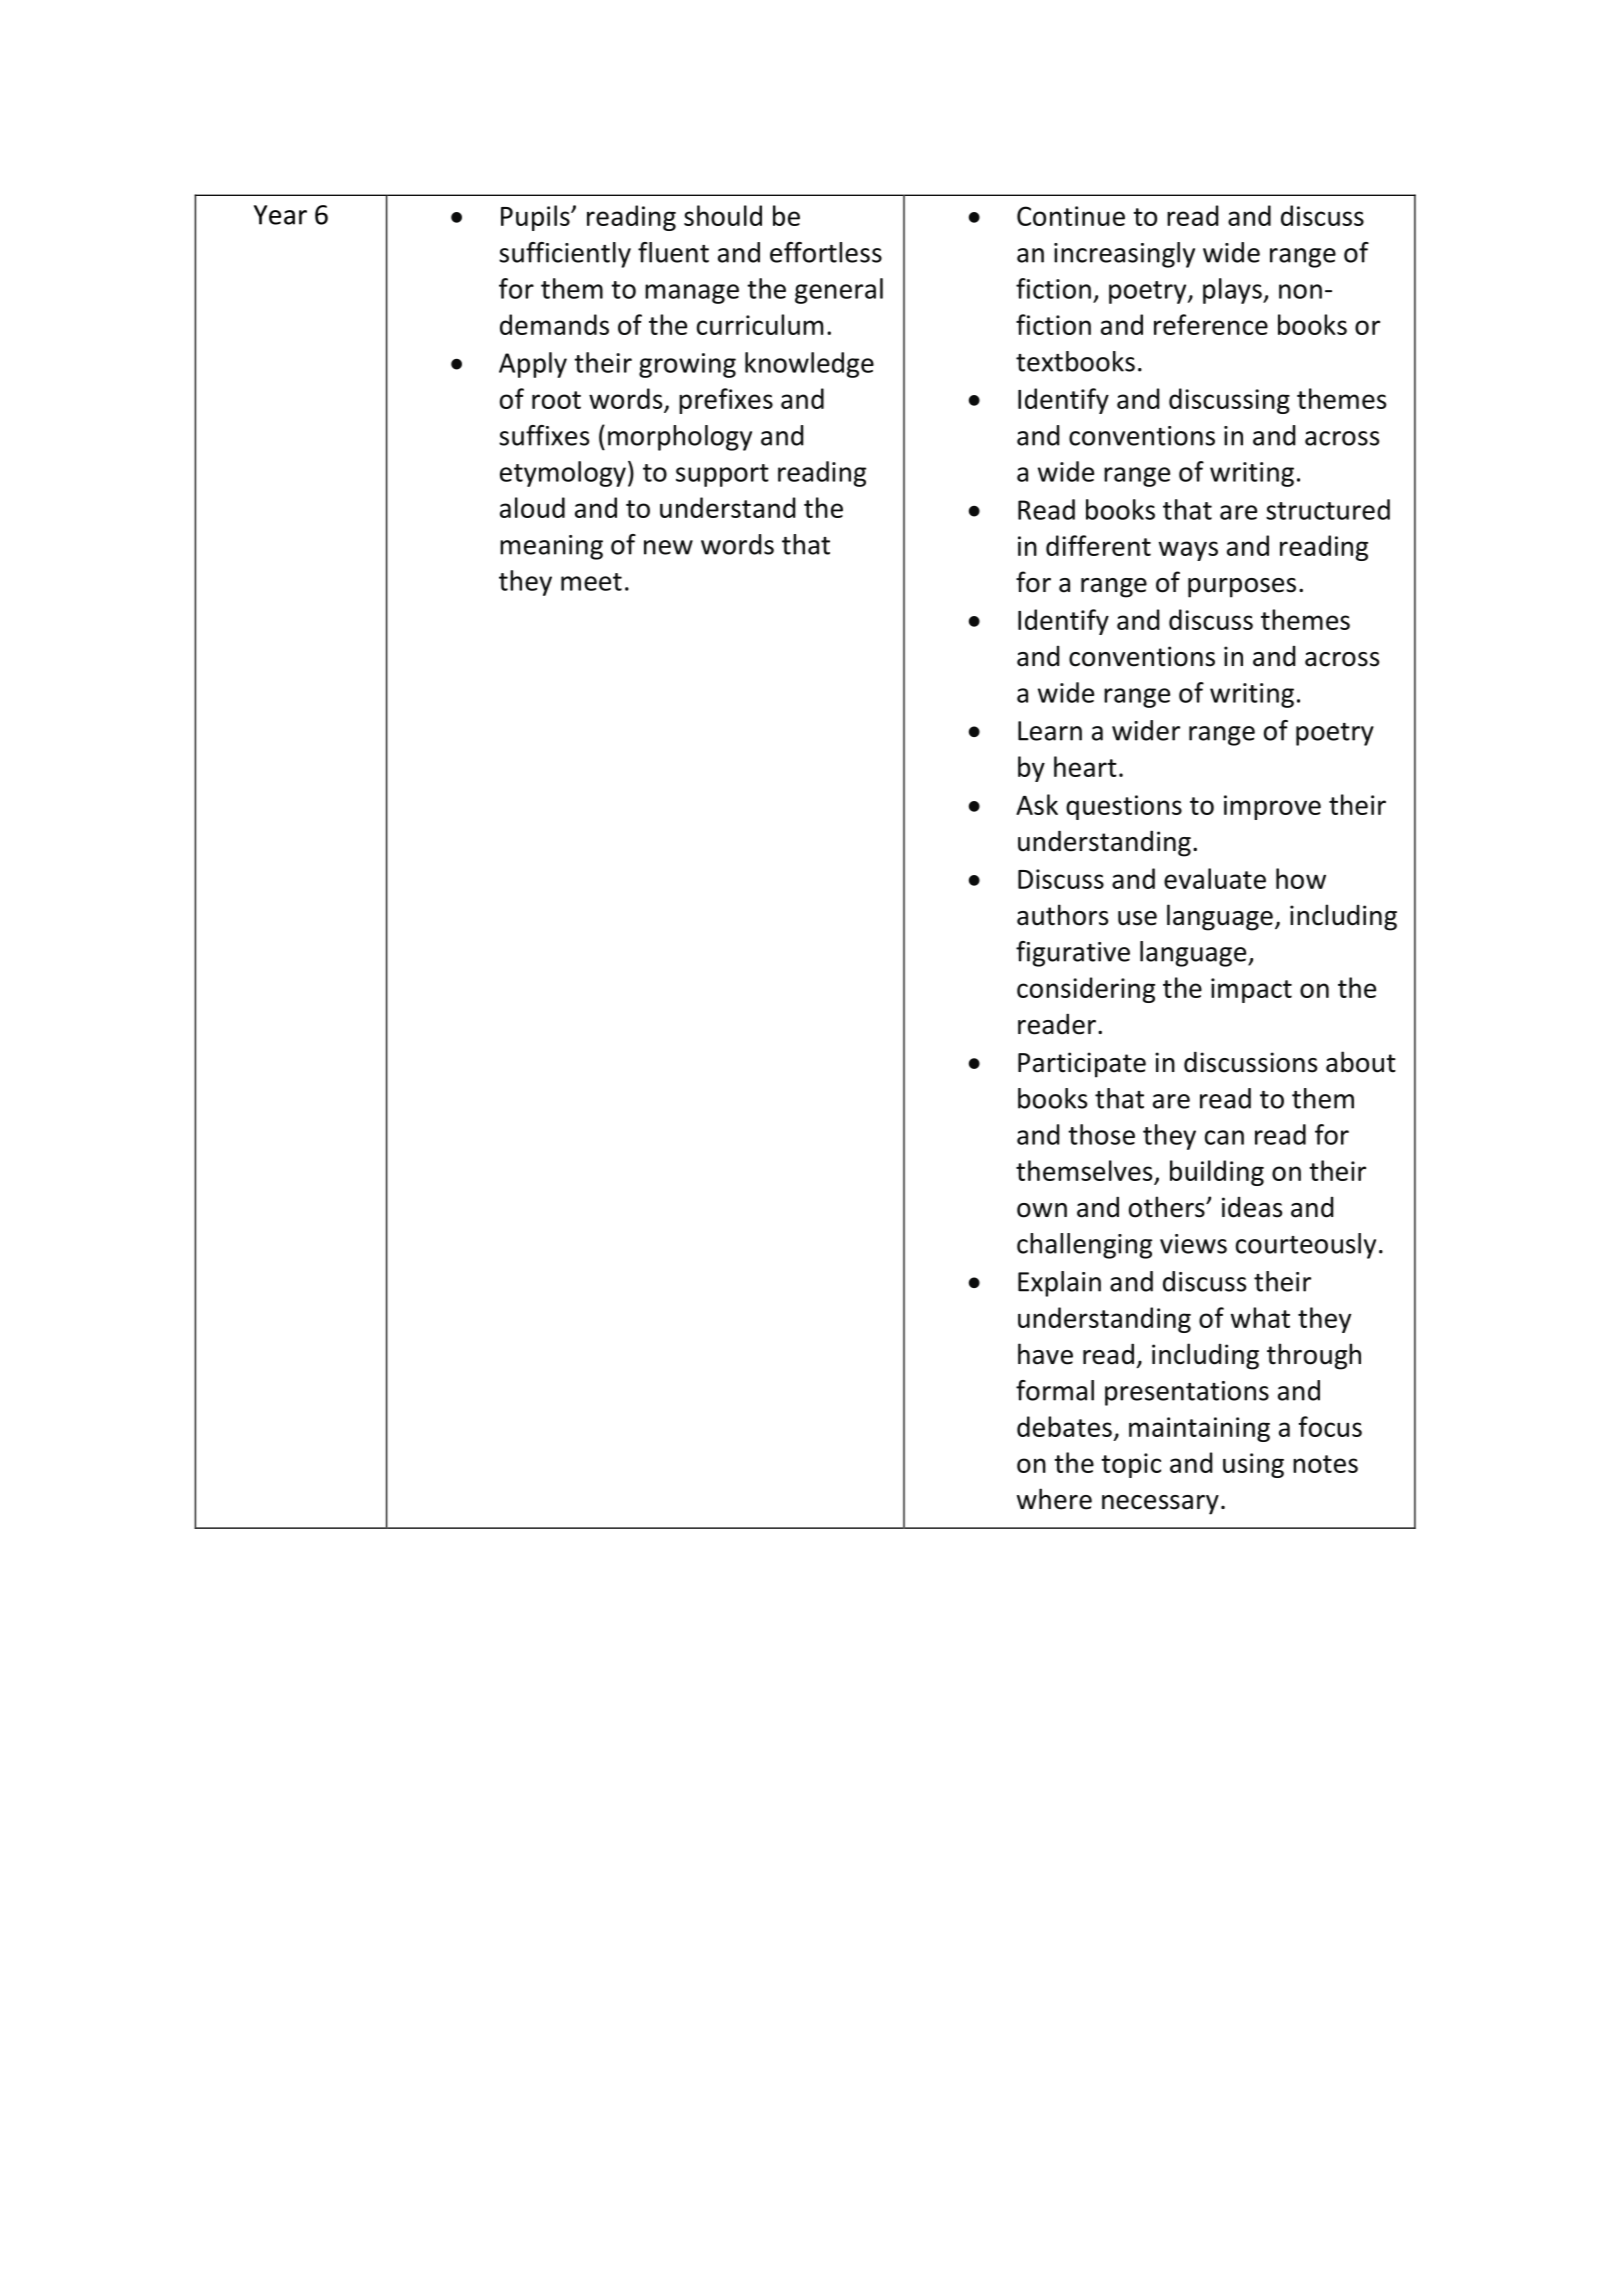  Describe the element at coordinates (668, 547) in the image. I see `new` at that location.
